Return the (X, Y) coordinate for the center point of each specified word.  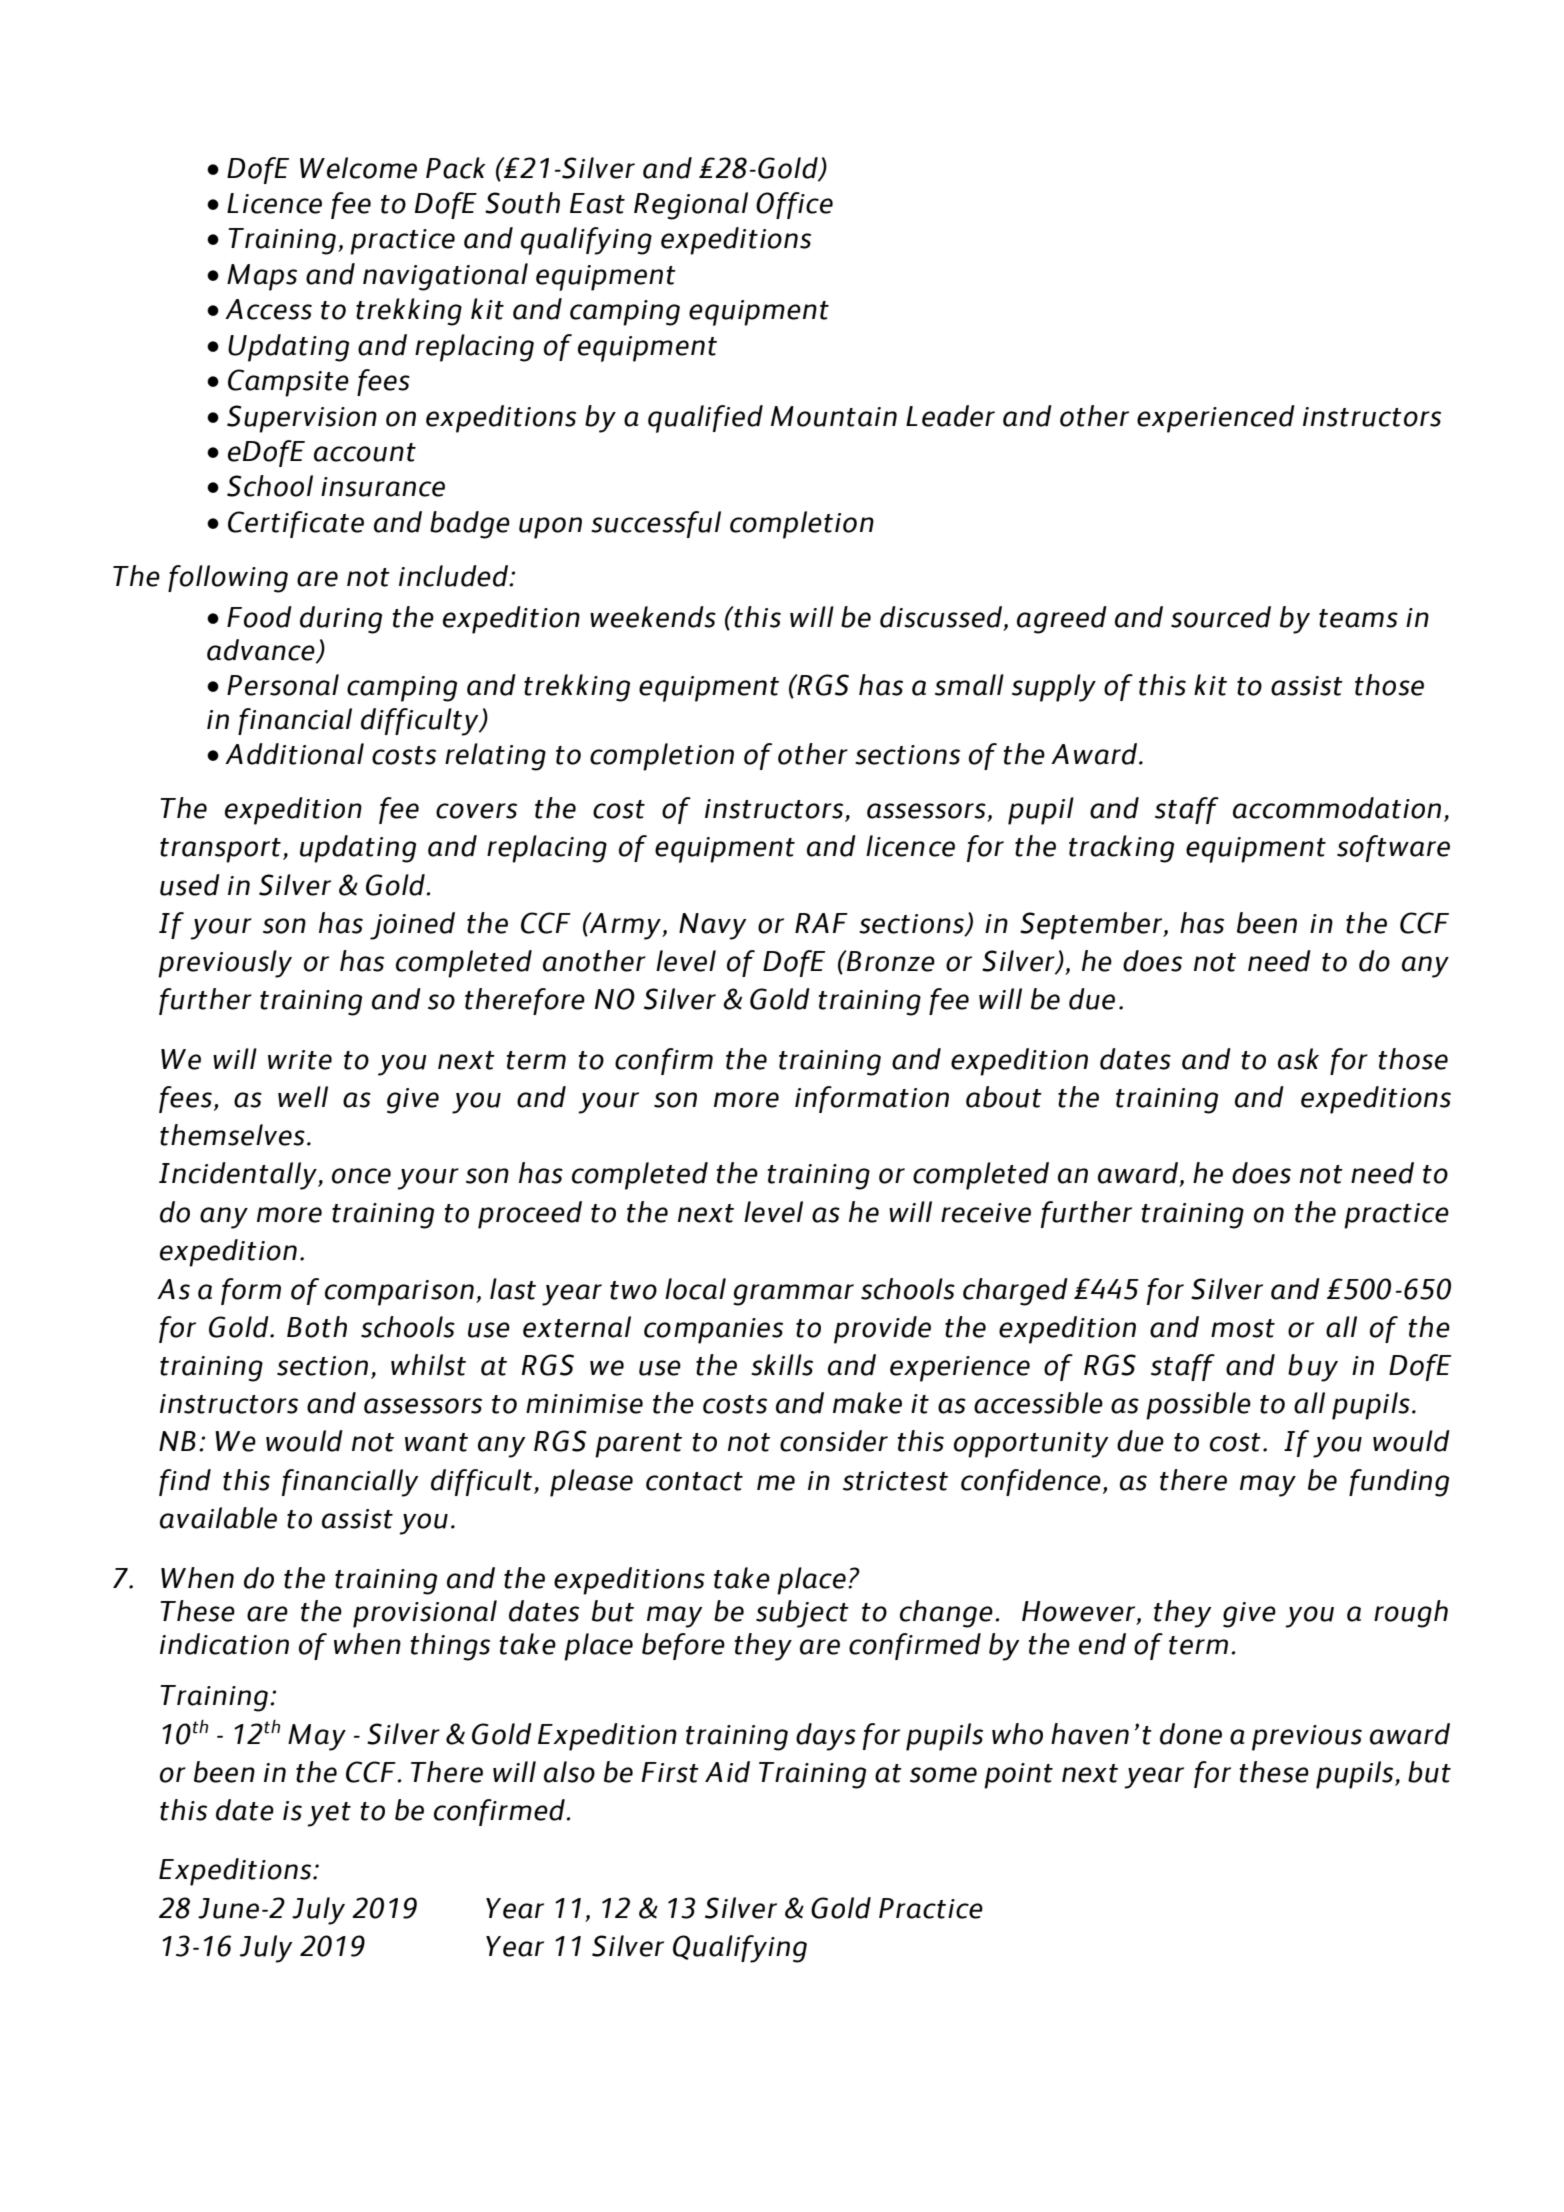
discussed (942, 617)
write (300, 1060)
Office (794, 205)
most (1243, 1328)
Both (317, 1327)
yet (329, 1814)
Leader (950, 416)
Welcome (358, 168)
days (826, 1737)
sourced (1221, 617)
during (341, 620)
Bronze (890, 961)
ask (1298, 1059)
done (1191, 1734)
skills (782, 1365)
